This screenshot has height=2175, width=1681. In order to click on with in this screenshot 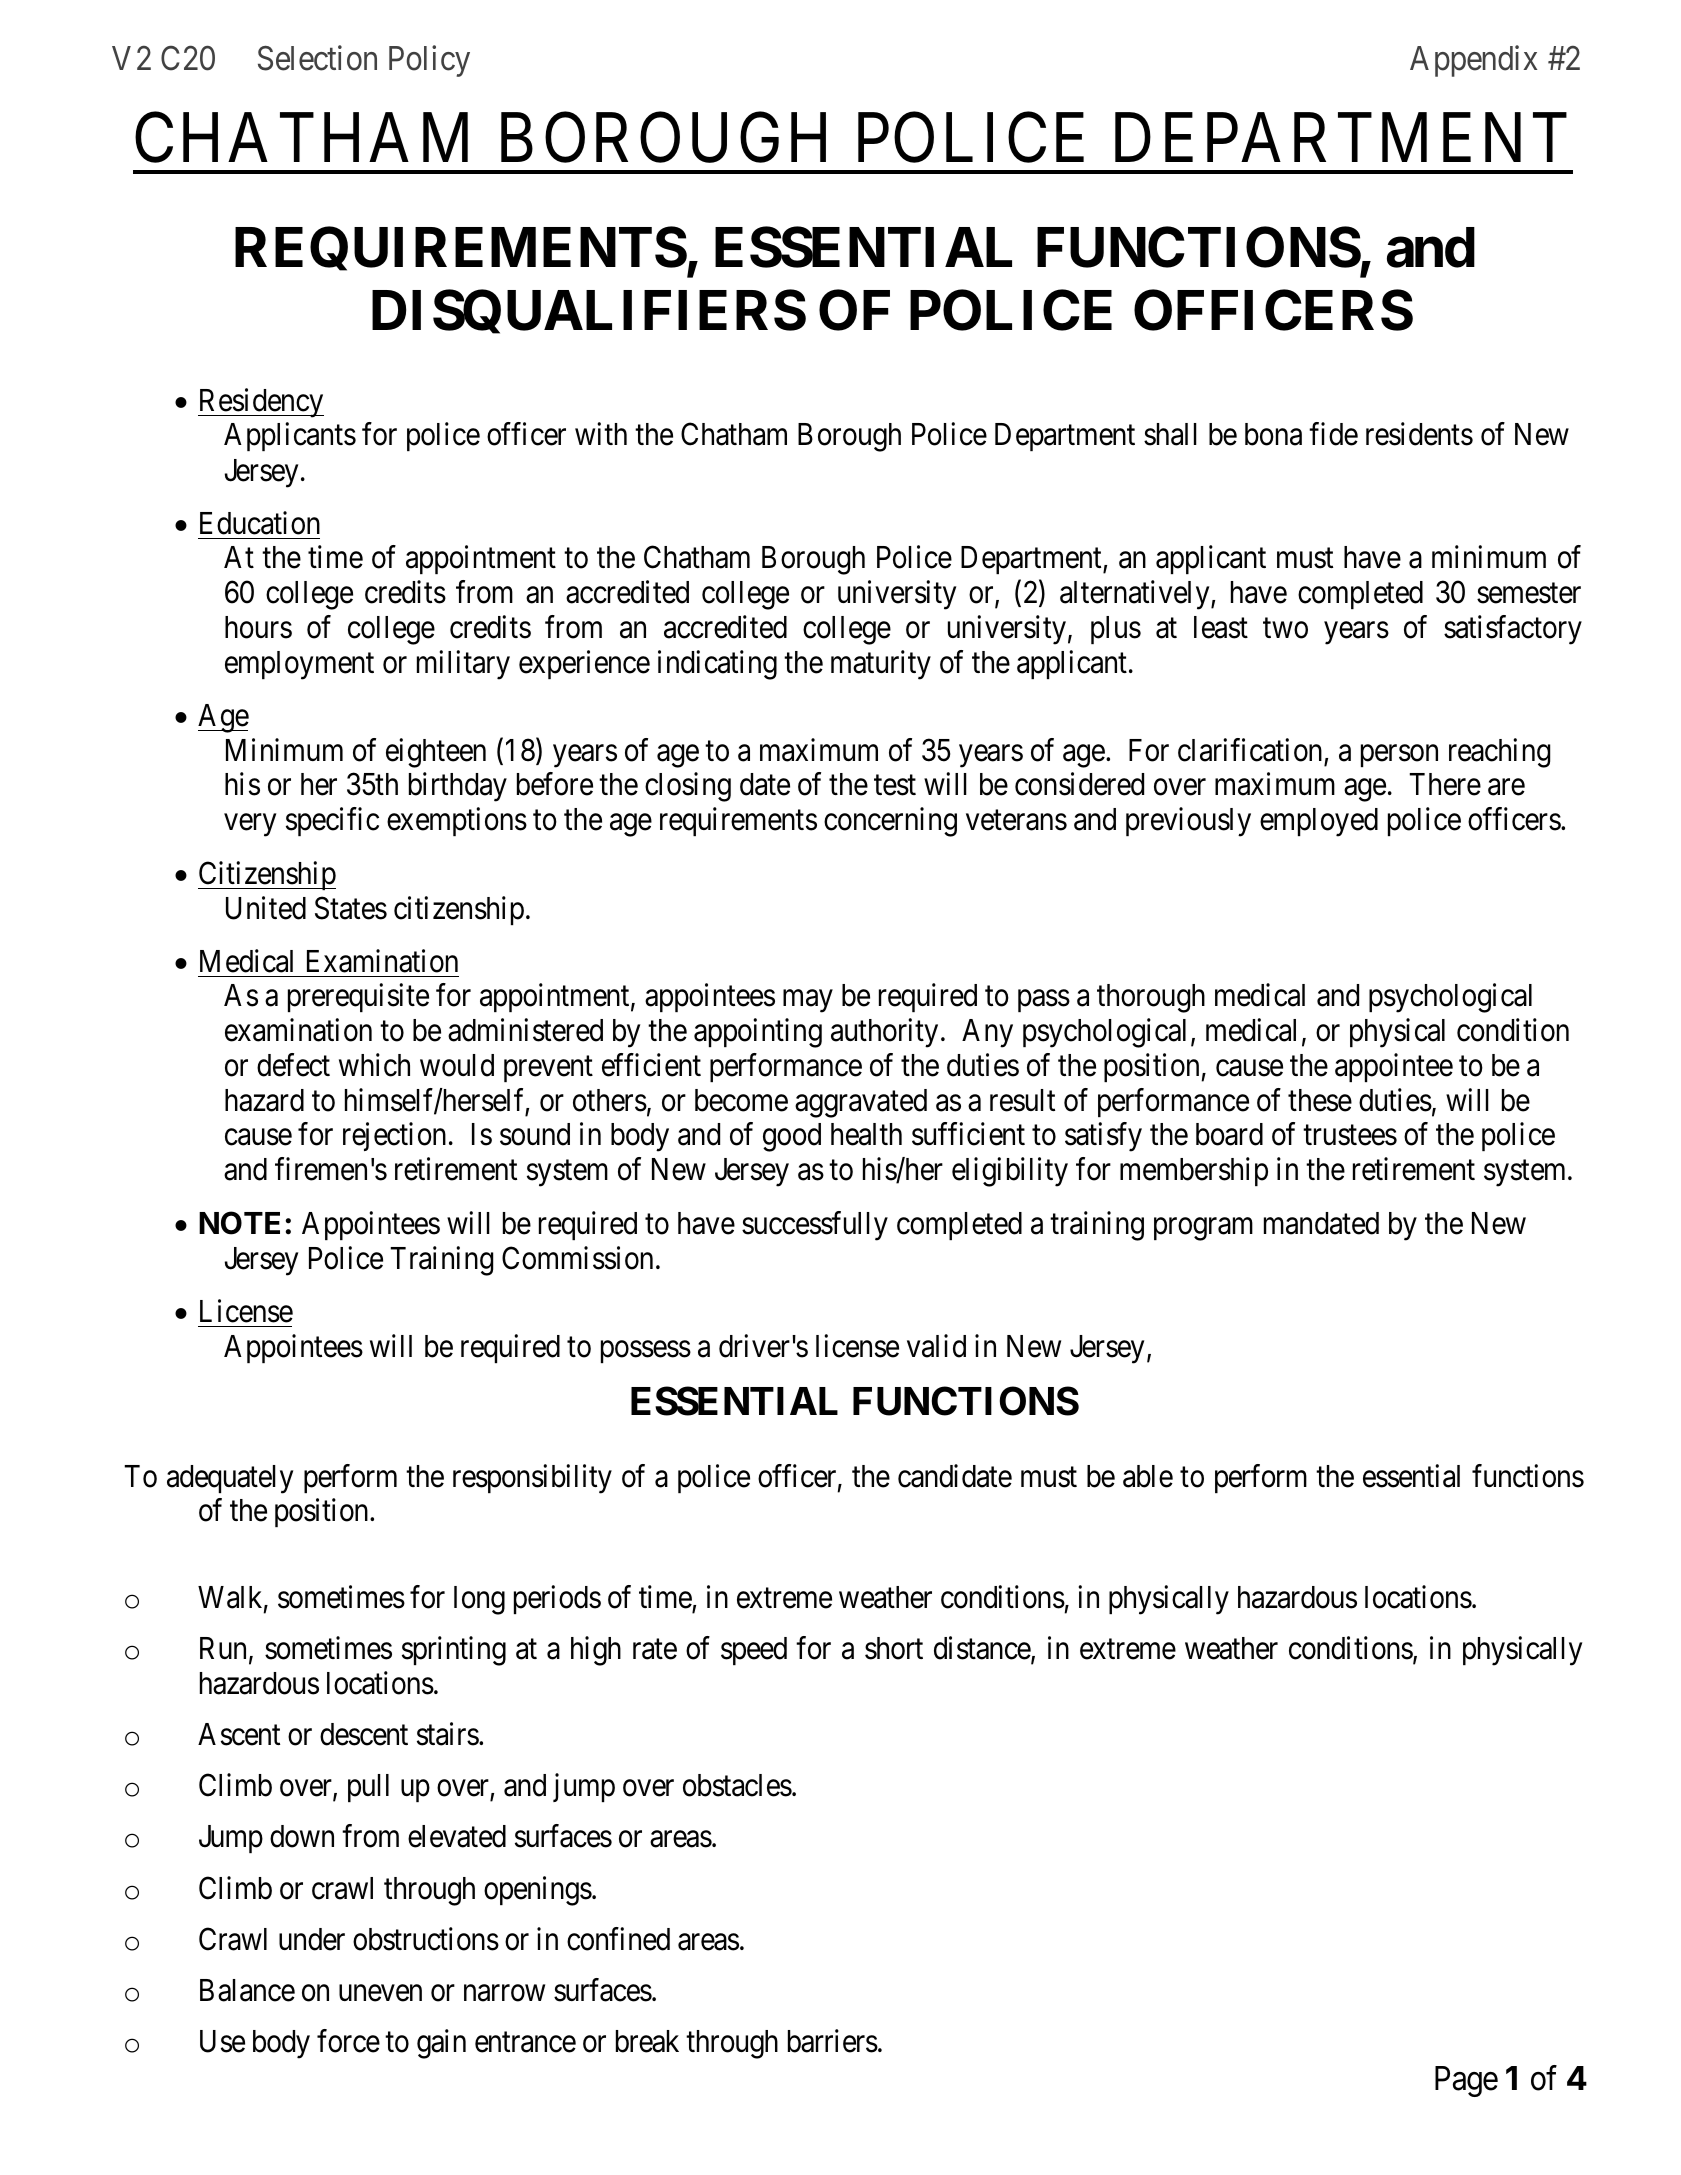, I will do `click(601, 434)`.
